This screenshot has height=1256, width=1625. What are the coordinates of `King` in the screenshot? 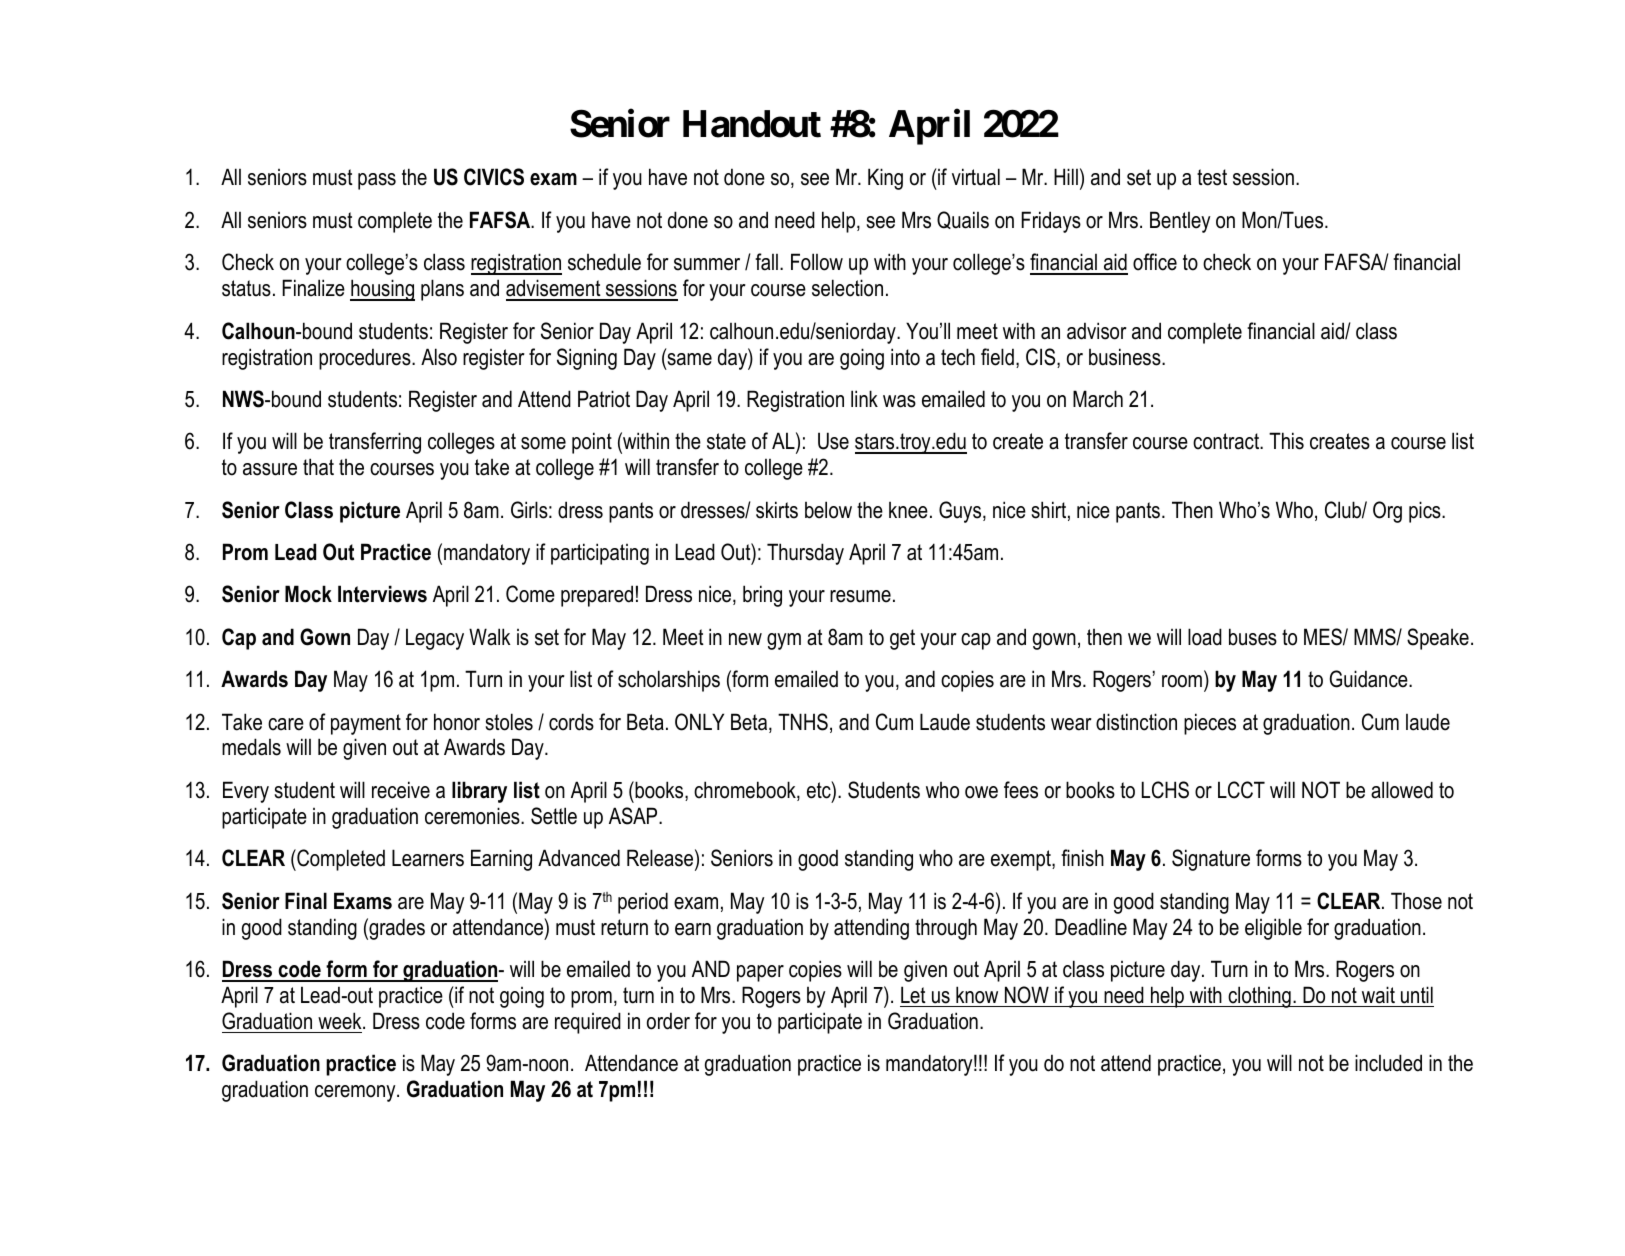 It's located at (885, 179).
